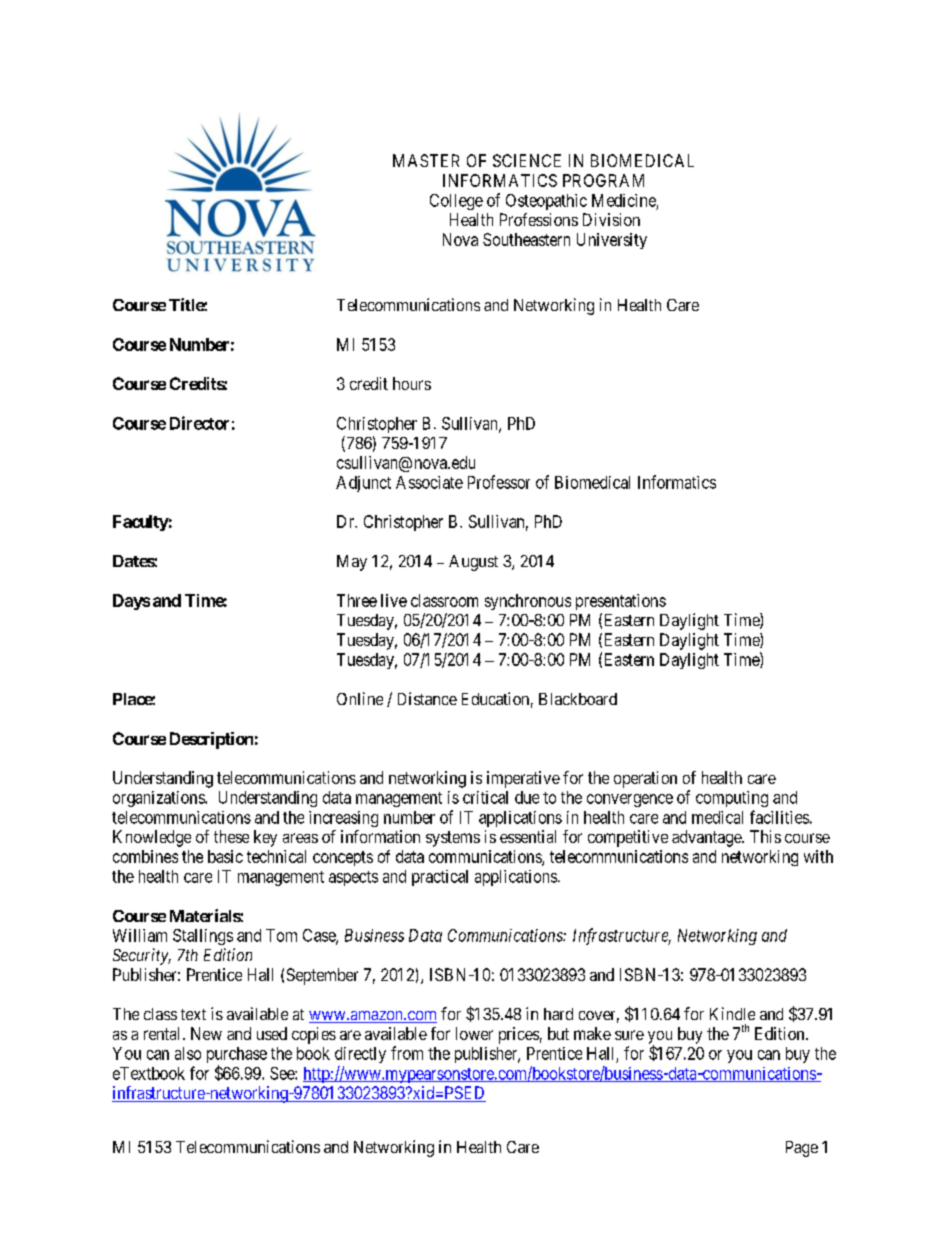 The image size is (952, 1233). What do you see at coordinates (456, 202) in the page?
I see `College` at bounding box center [456, 202].
